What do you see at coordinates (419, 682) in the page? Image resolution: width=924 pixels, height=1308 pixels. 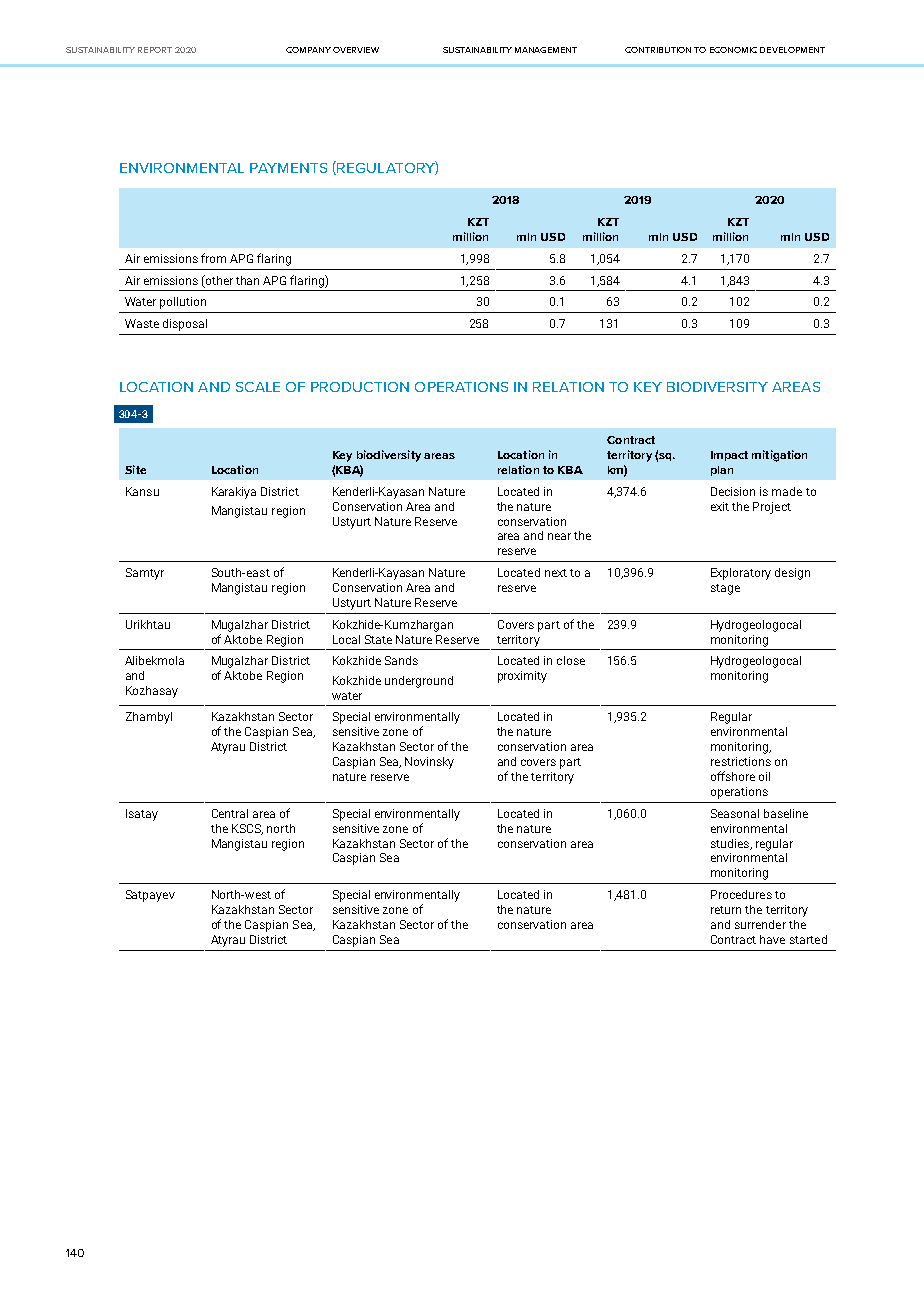 I see `underground` at bounding box center [419, 682].
